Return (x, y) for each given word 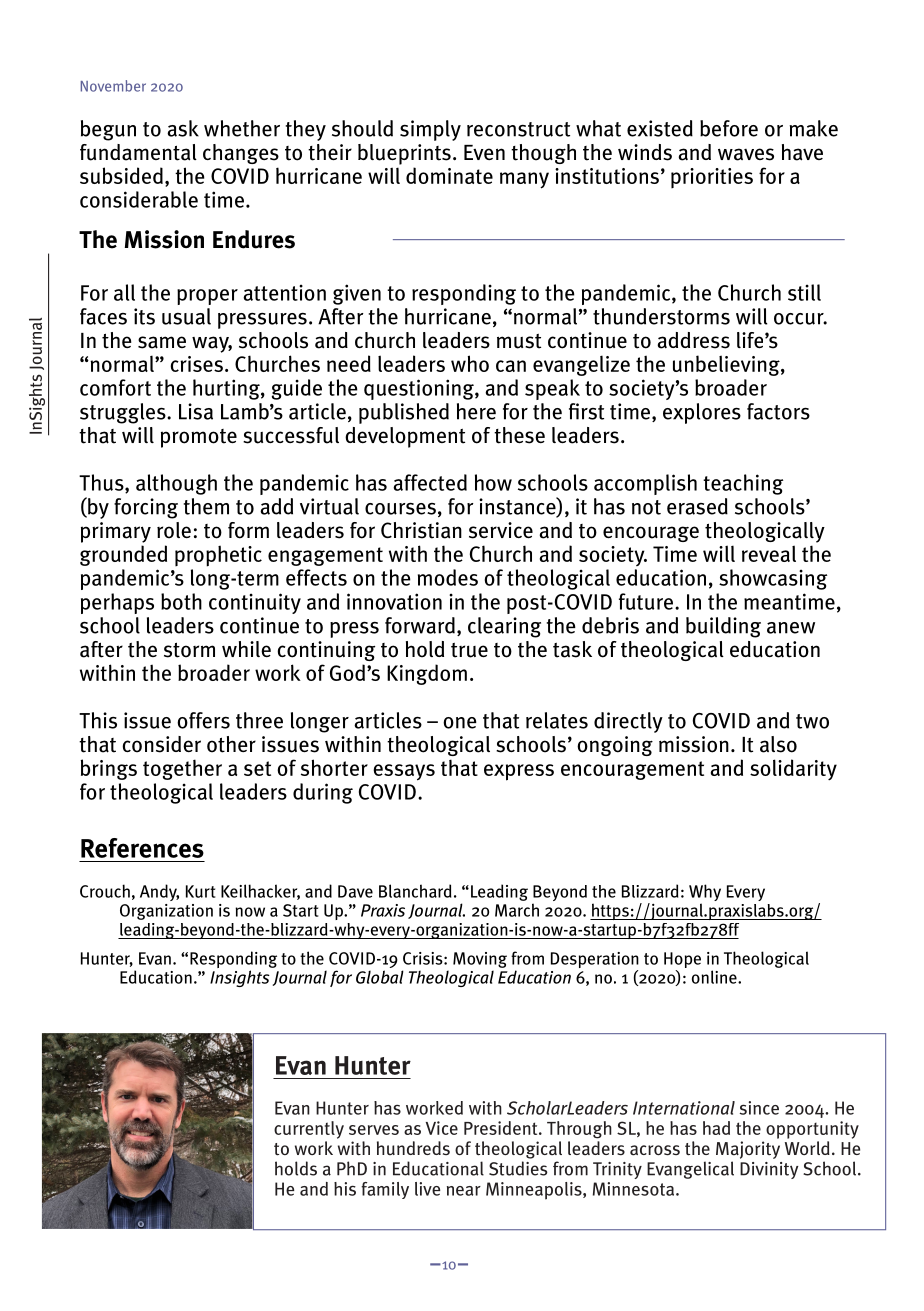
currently (309, 1130)
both (181, 601)
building (723, 627)
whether (242, 128)
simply (430, 130)
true (469, 650)
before (729, 128)
